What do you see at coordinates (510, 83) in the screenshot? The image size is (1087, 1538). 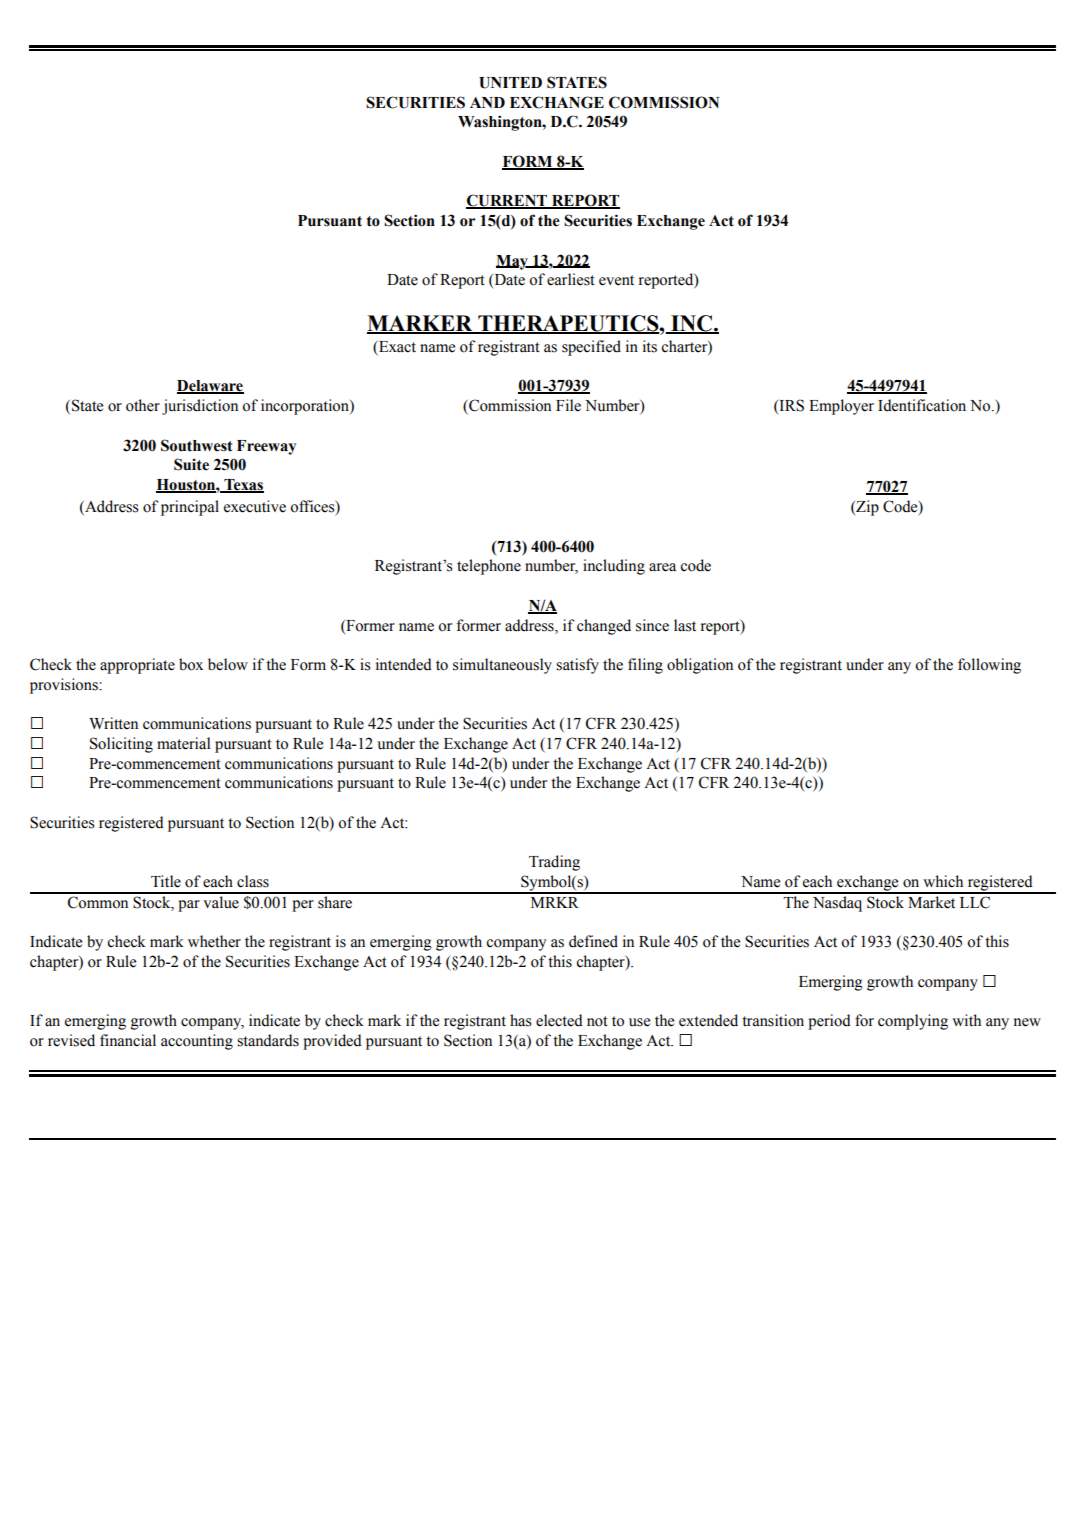 I see `UNITED` at bounding box center [510, 83].
